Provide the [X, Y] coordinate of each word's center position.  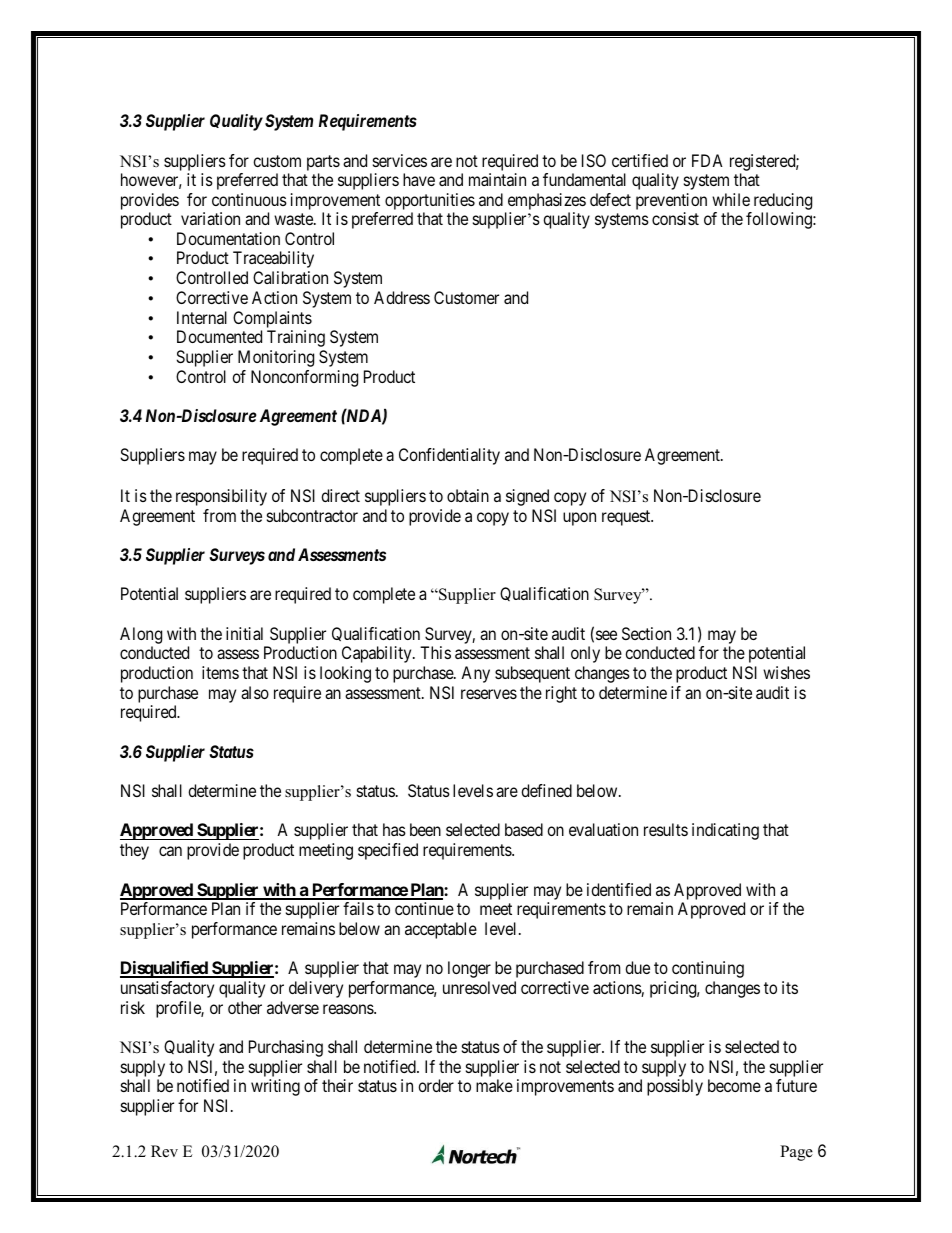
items [220, 672]
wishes [786, 672]
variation [210, 218]
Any [475, 674]
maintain [497, 179]
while [731, 199]
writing [275, 1087]
